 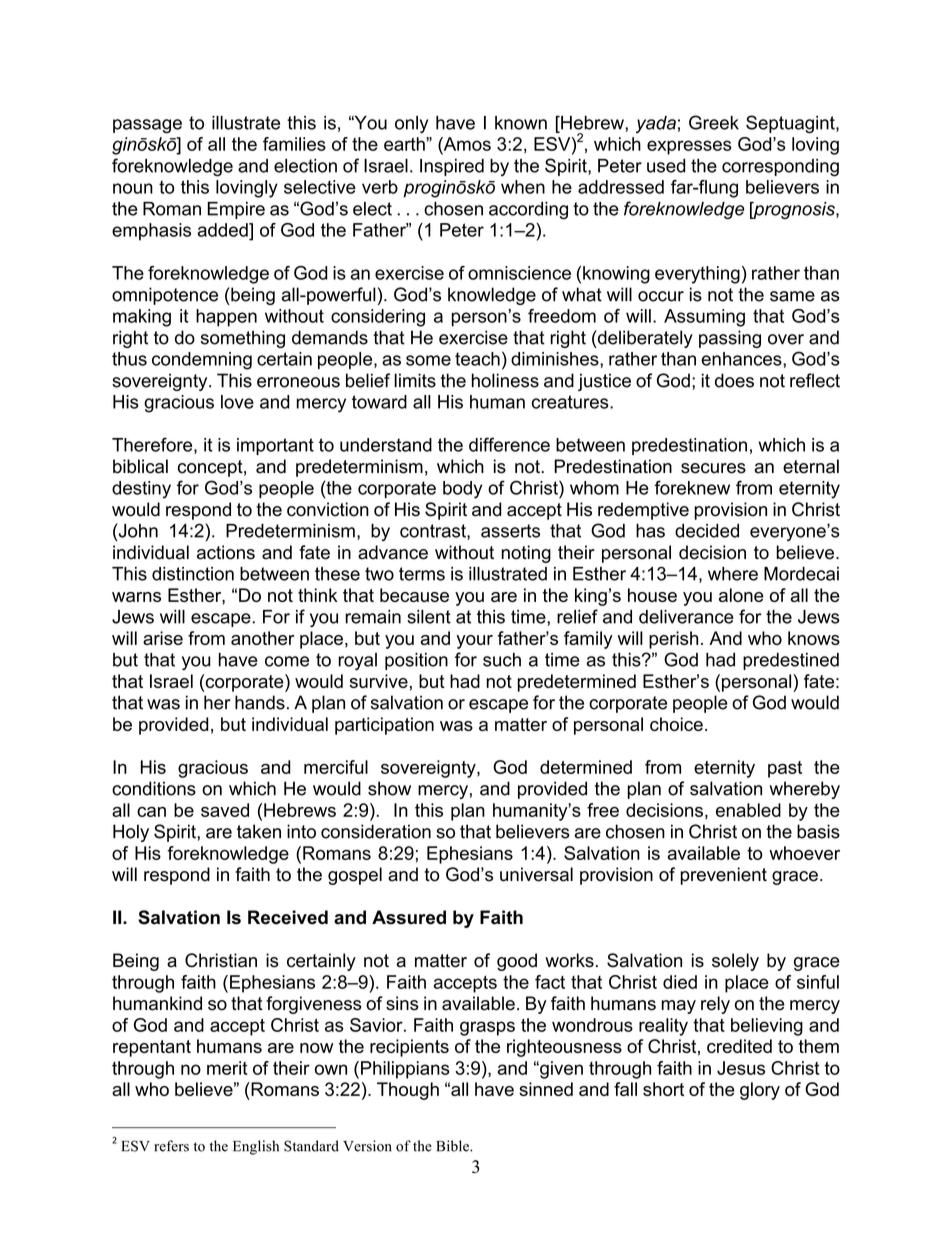 What do you see at coordinates (453, 1146) in the screenshot?
I see `Bible` at bounding box center [453, 1146].
